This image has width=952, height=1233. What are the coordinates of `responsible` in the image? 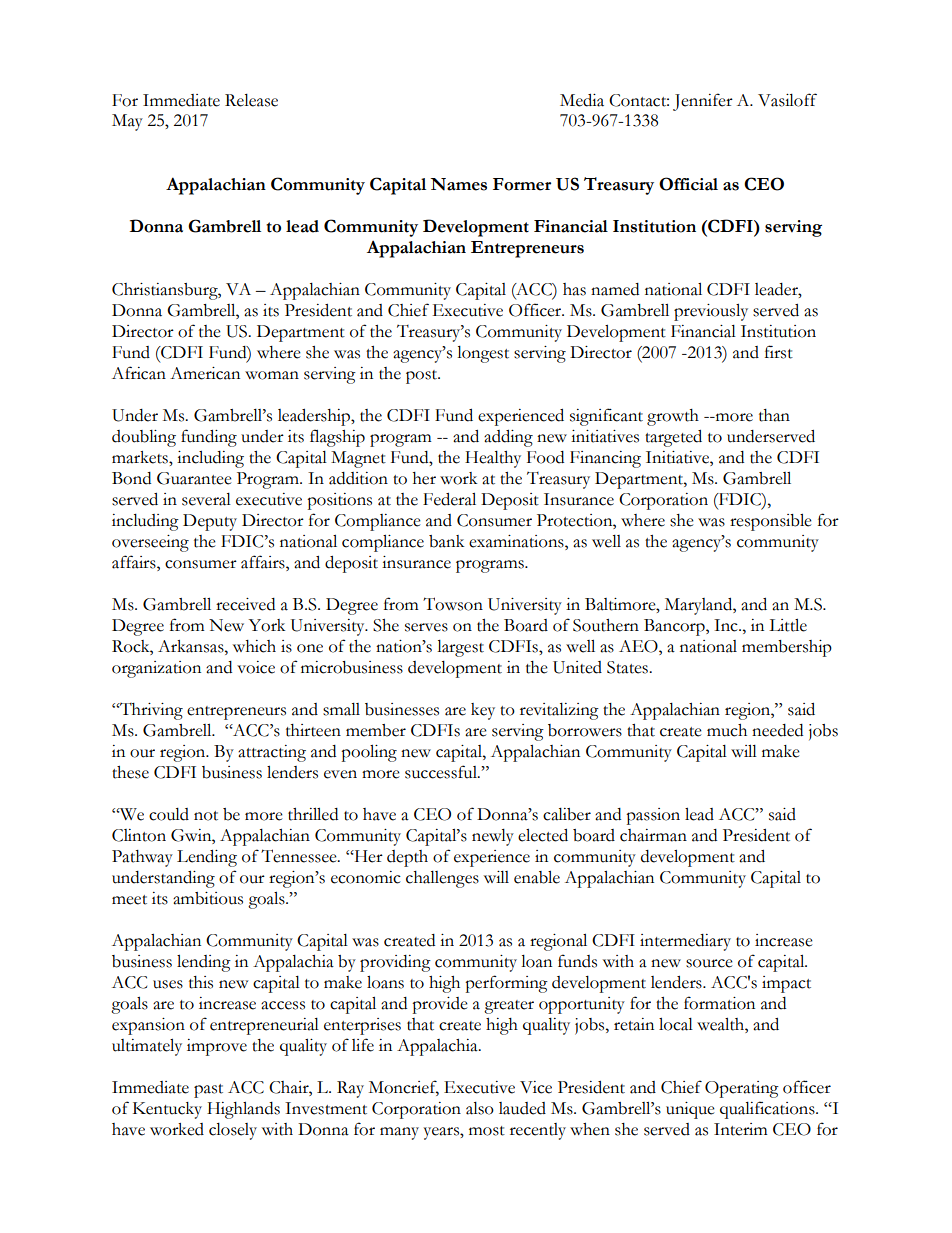 It's located at (771, 522).
